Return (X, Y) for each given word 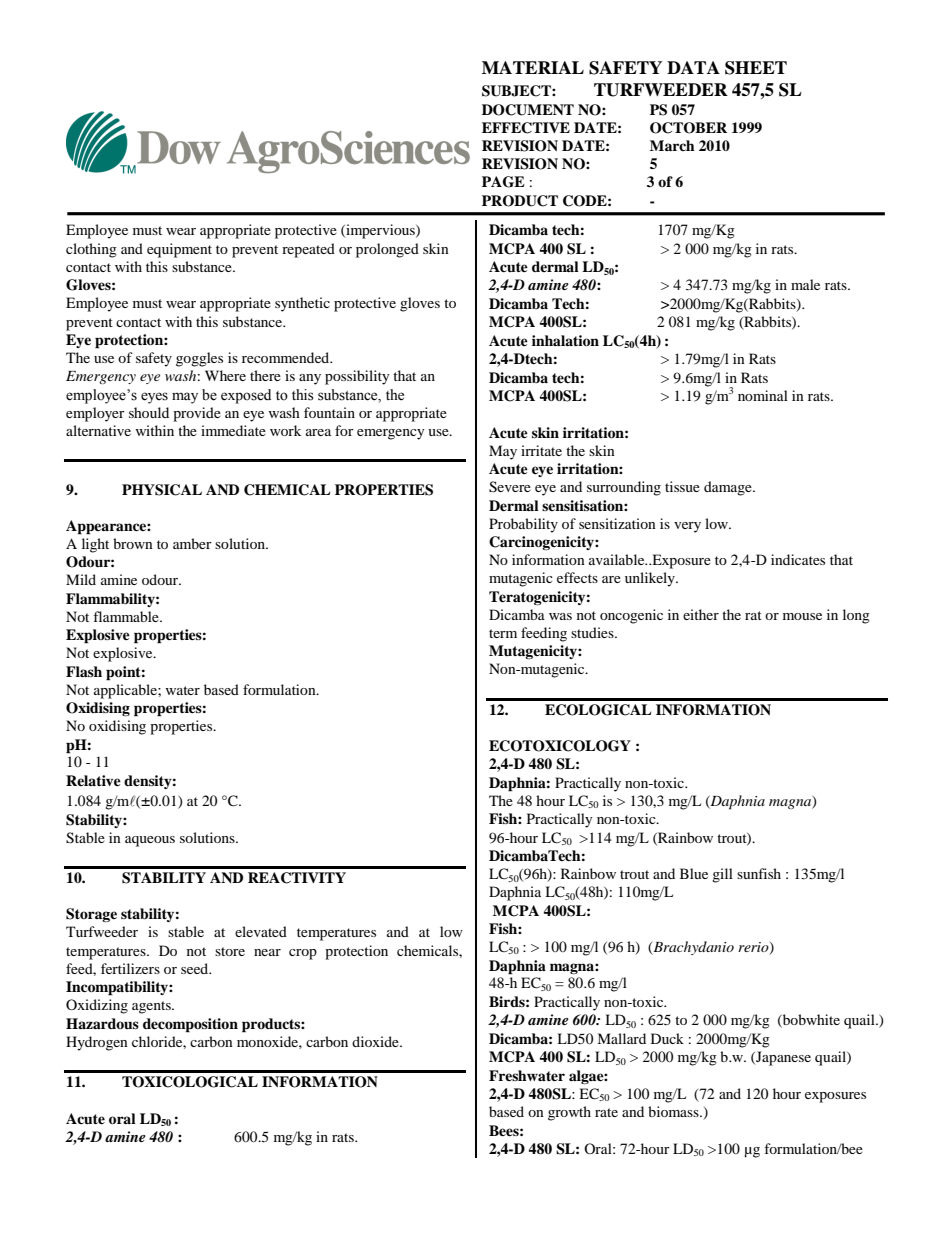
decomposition (190, 1025)
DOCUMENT (528, 110)
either (701, 614)
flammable (127, 616)
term (503, 633)
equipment (179, 250)
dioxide (376, 1041)
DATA (693, 67)
